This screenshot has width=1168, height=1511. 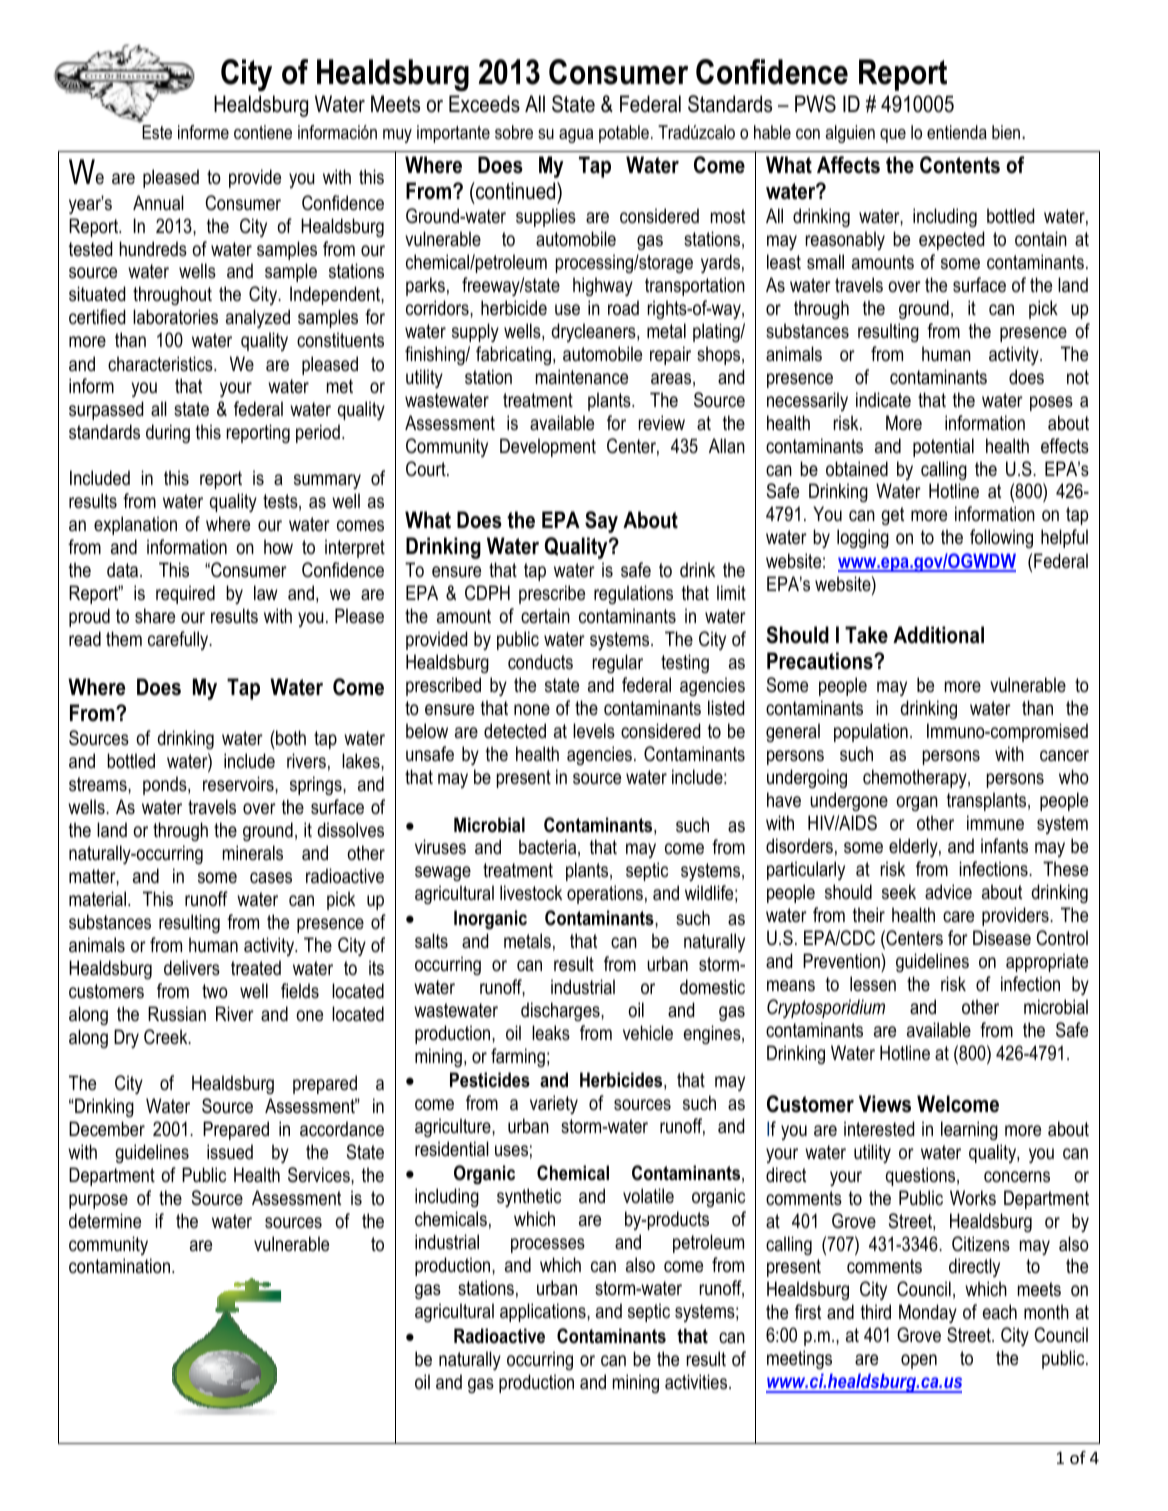 I want to click on contamination, so click(x=119, y=1266).
